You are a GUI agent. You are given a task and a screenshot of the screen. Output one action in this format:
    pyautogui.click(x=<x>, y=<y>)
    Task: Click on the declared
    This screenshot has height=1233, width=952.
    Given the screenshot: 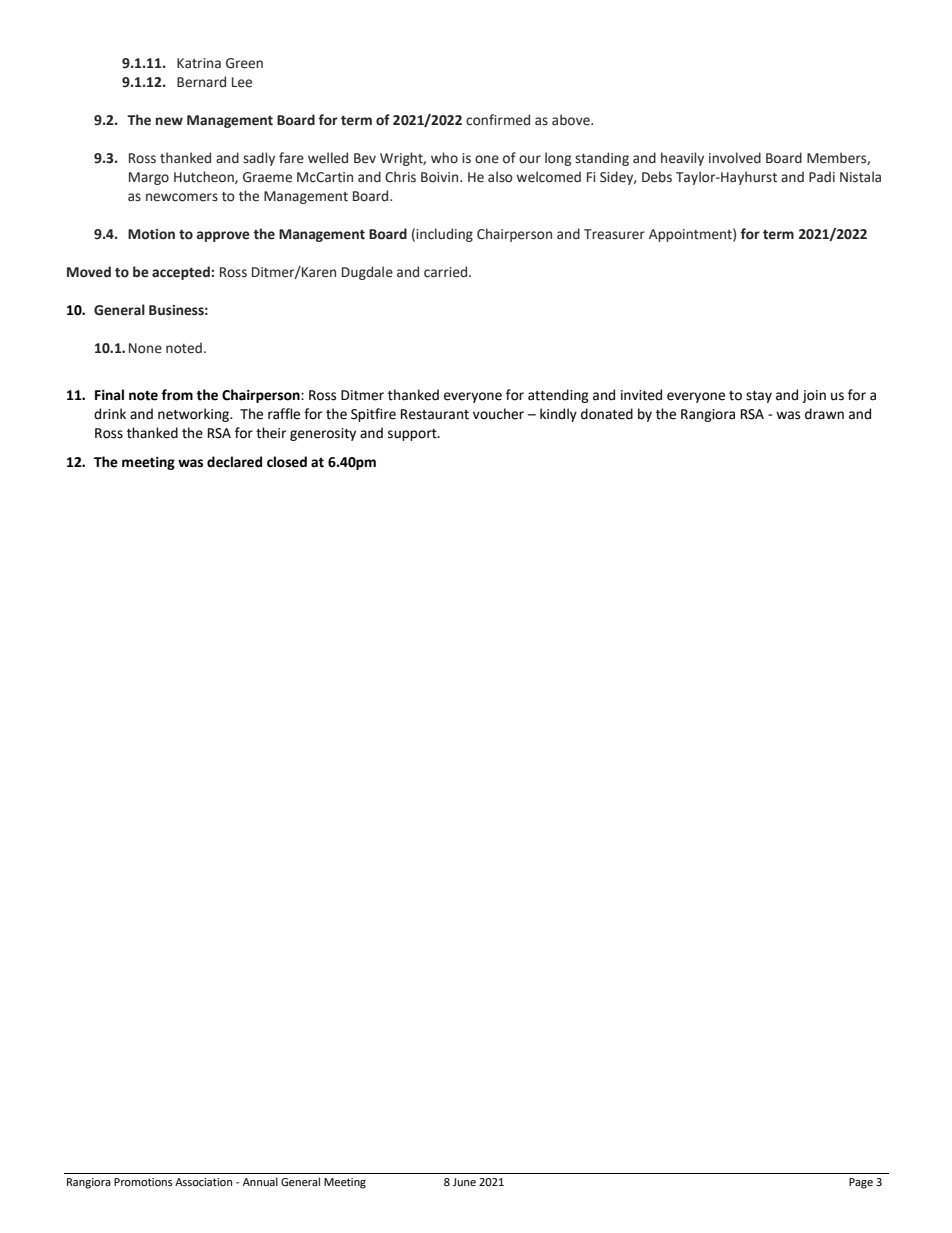 What is the action you would take?
    pyautogui.click(x=234, y=462)
